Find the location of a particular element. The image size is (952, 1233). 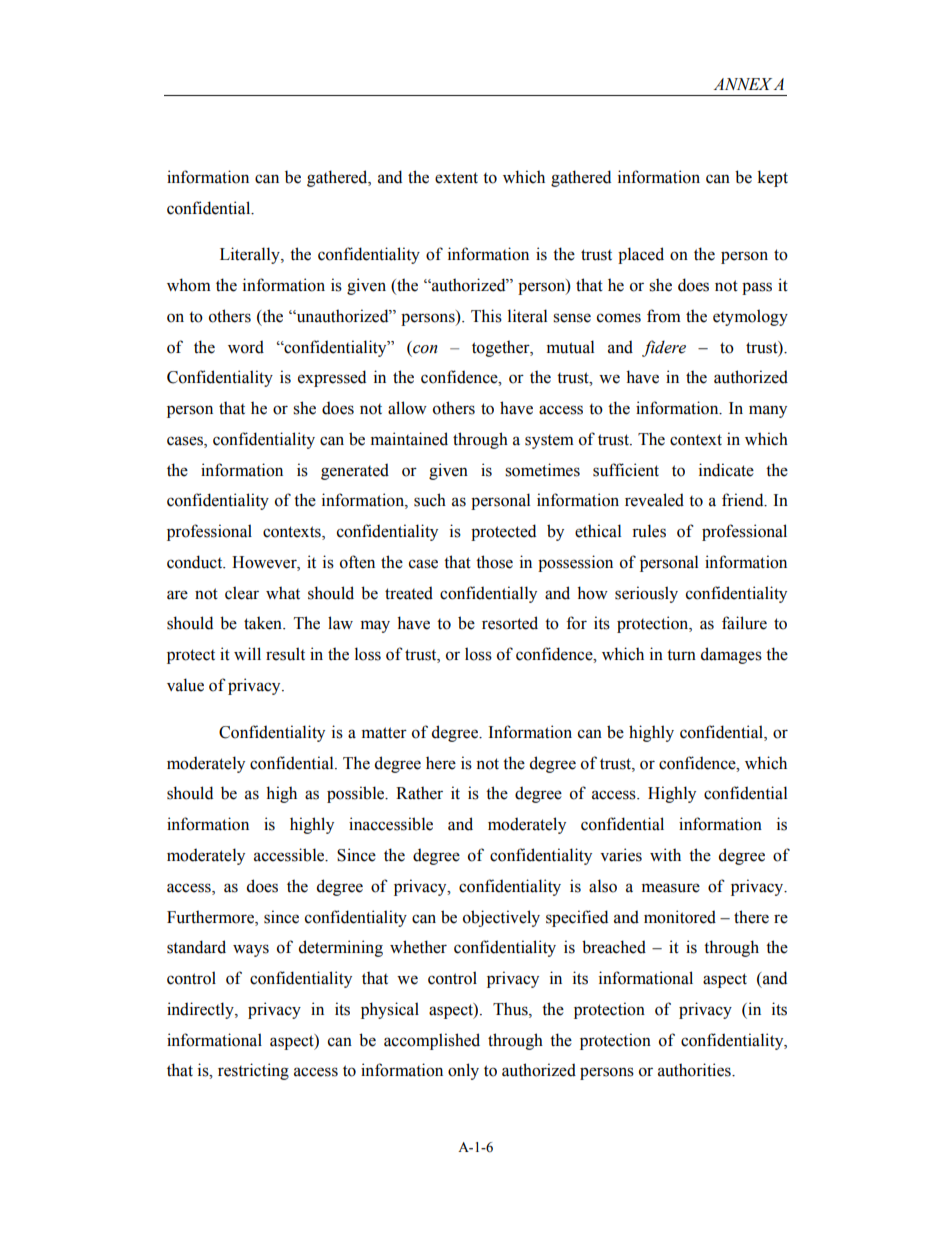

clear is located at coordinates (242, 593).
